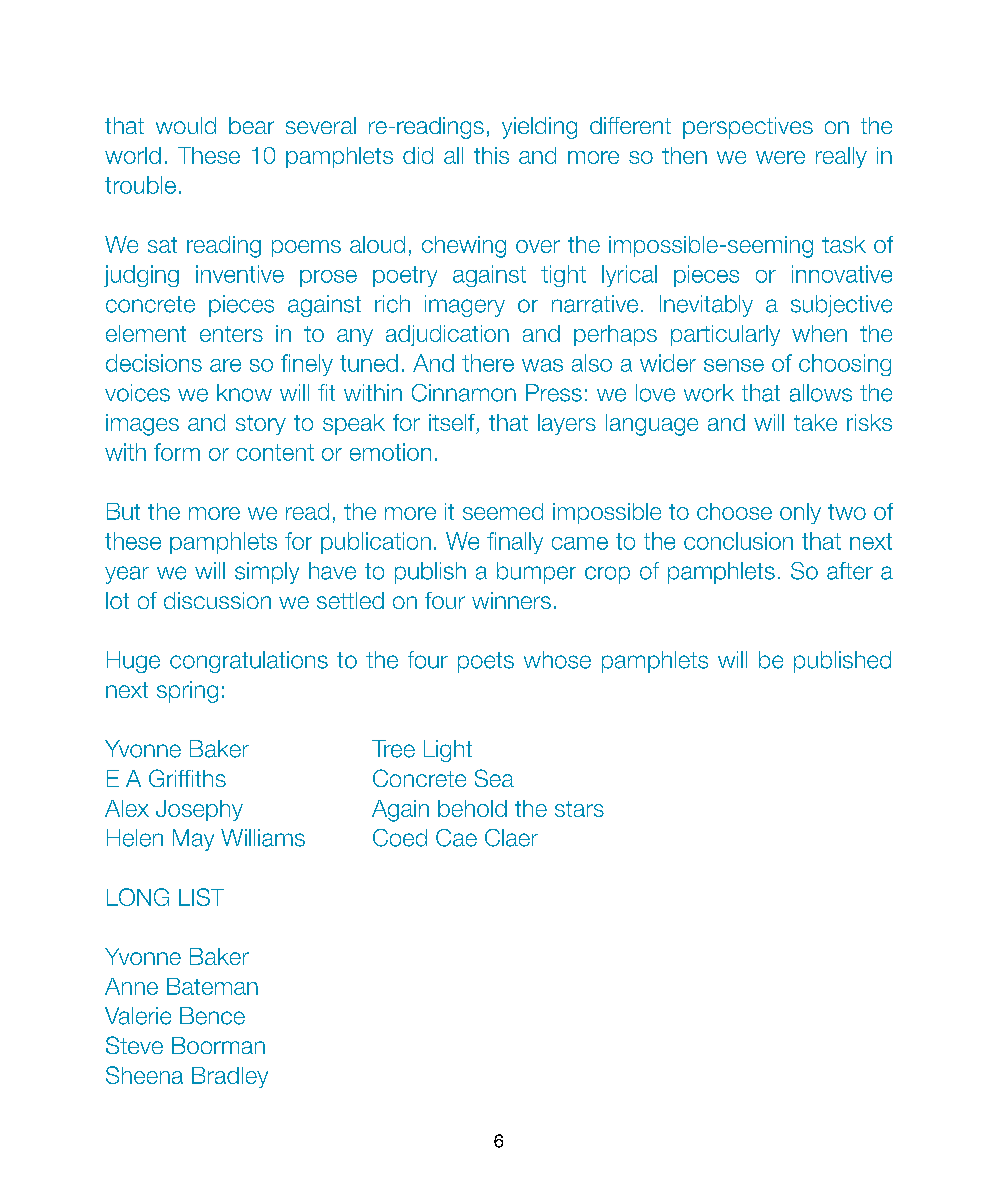  Describe the element at coordinates (212, 1016) in the screenshot. I see `Bence` at that location.
